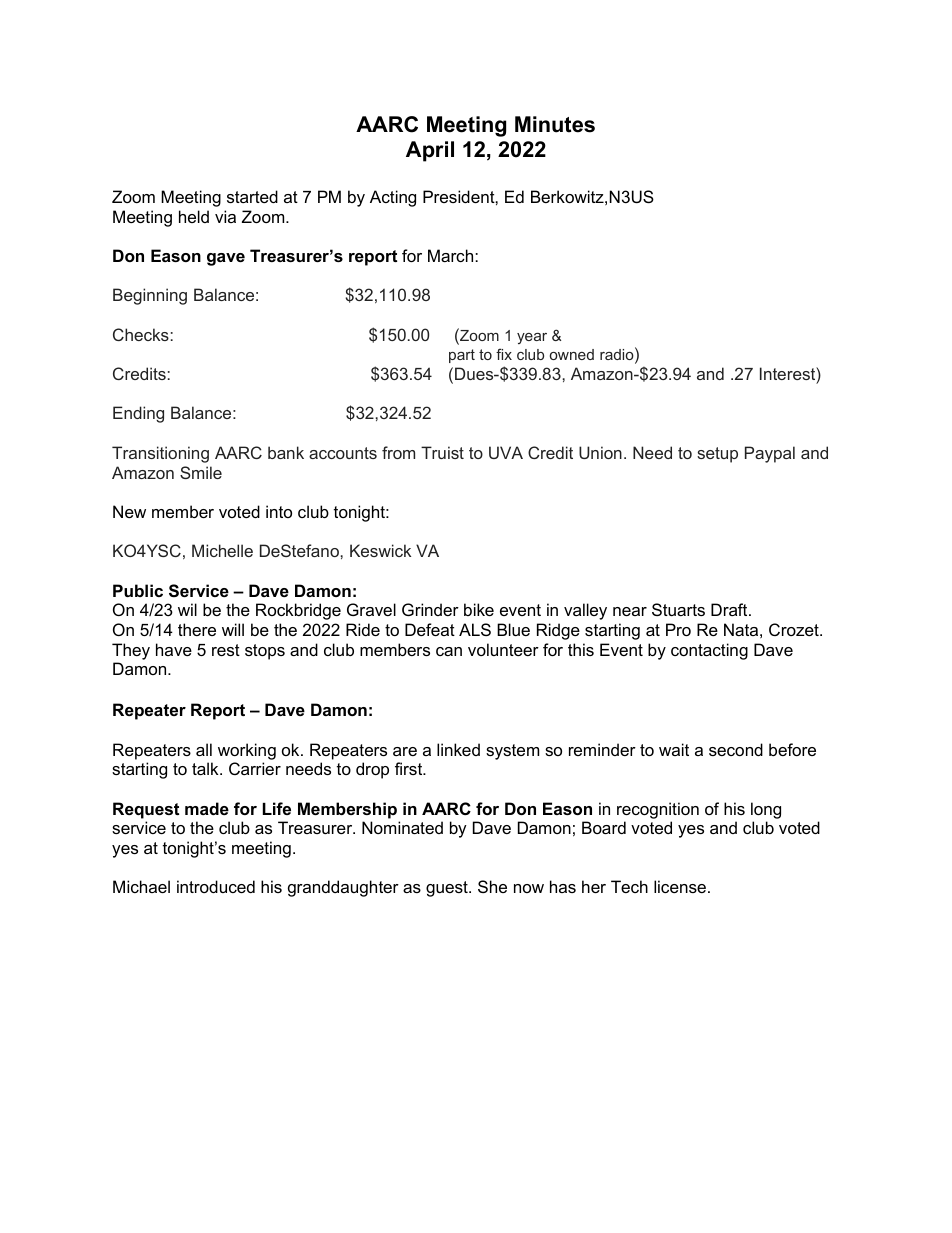 This document has width=952, height=1233. Describe the element at coordinates (680, 886) in the document. I see `license` at that location.
